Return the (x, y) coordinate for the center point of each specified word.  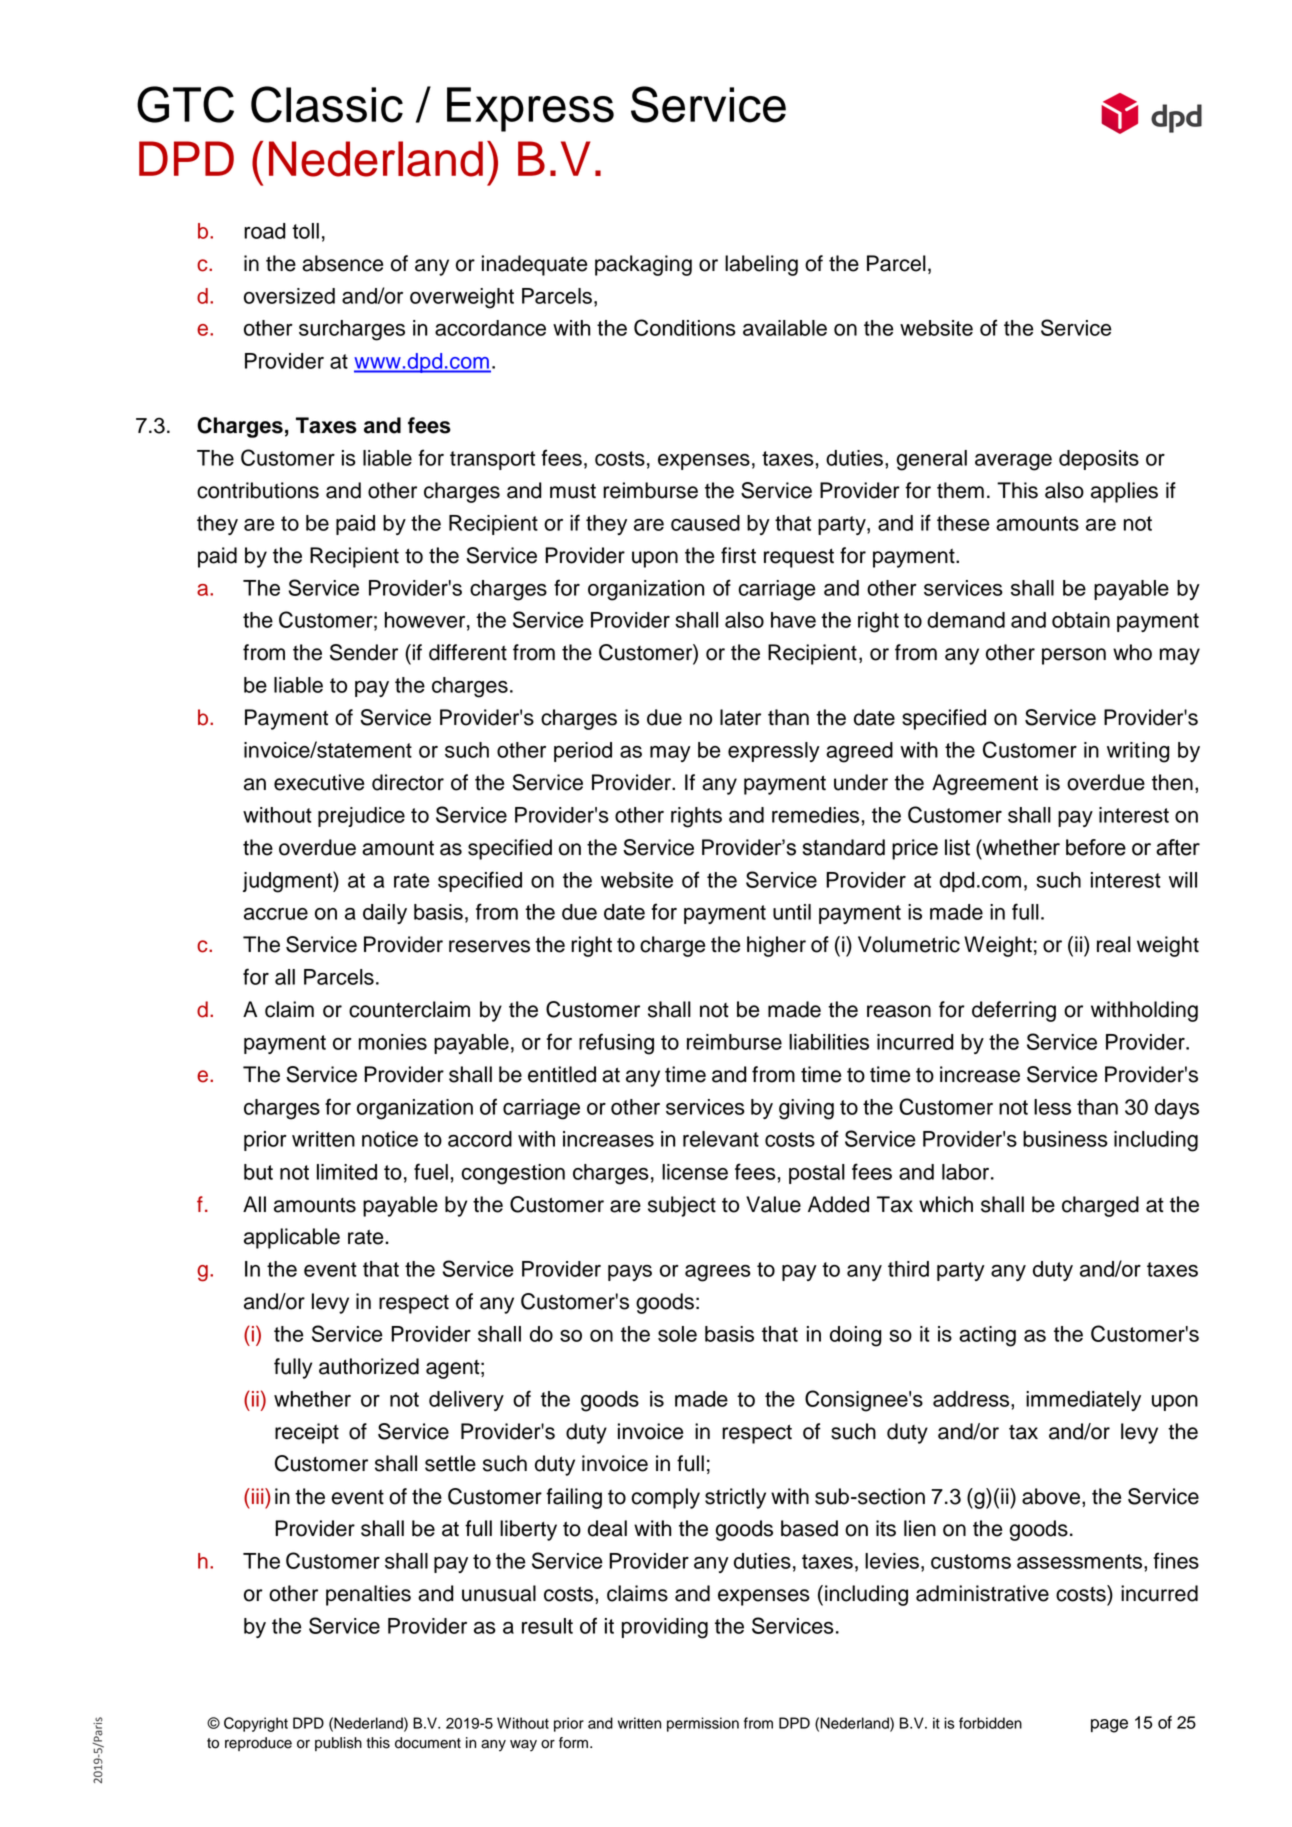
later (740, 717)
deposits (1099, 460)
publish (338, 1744)
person (1074, 656)
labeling (761, 265)
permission (703, 1724)
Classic (327, 104)
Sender (364, 652)
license (695, 1172)
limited (347, 1172)
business (1065, 1139)
